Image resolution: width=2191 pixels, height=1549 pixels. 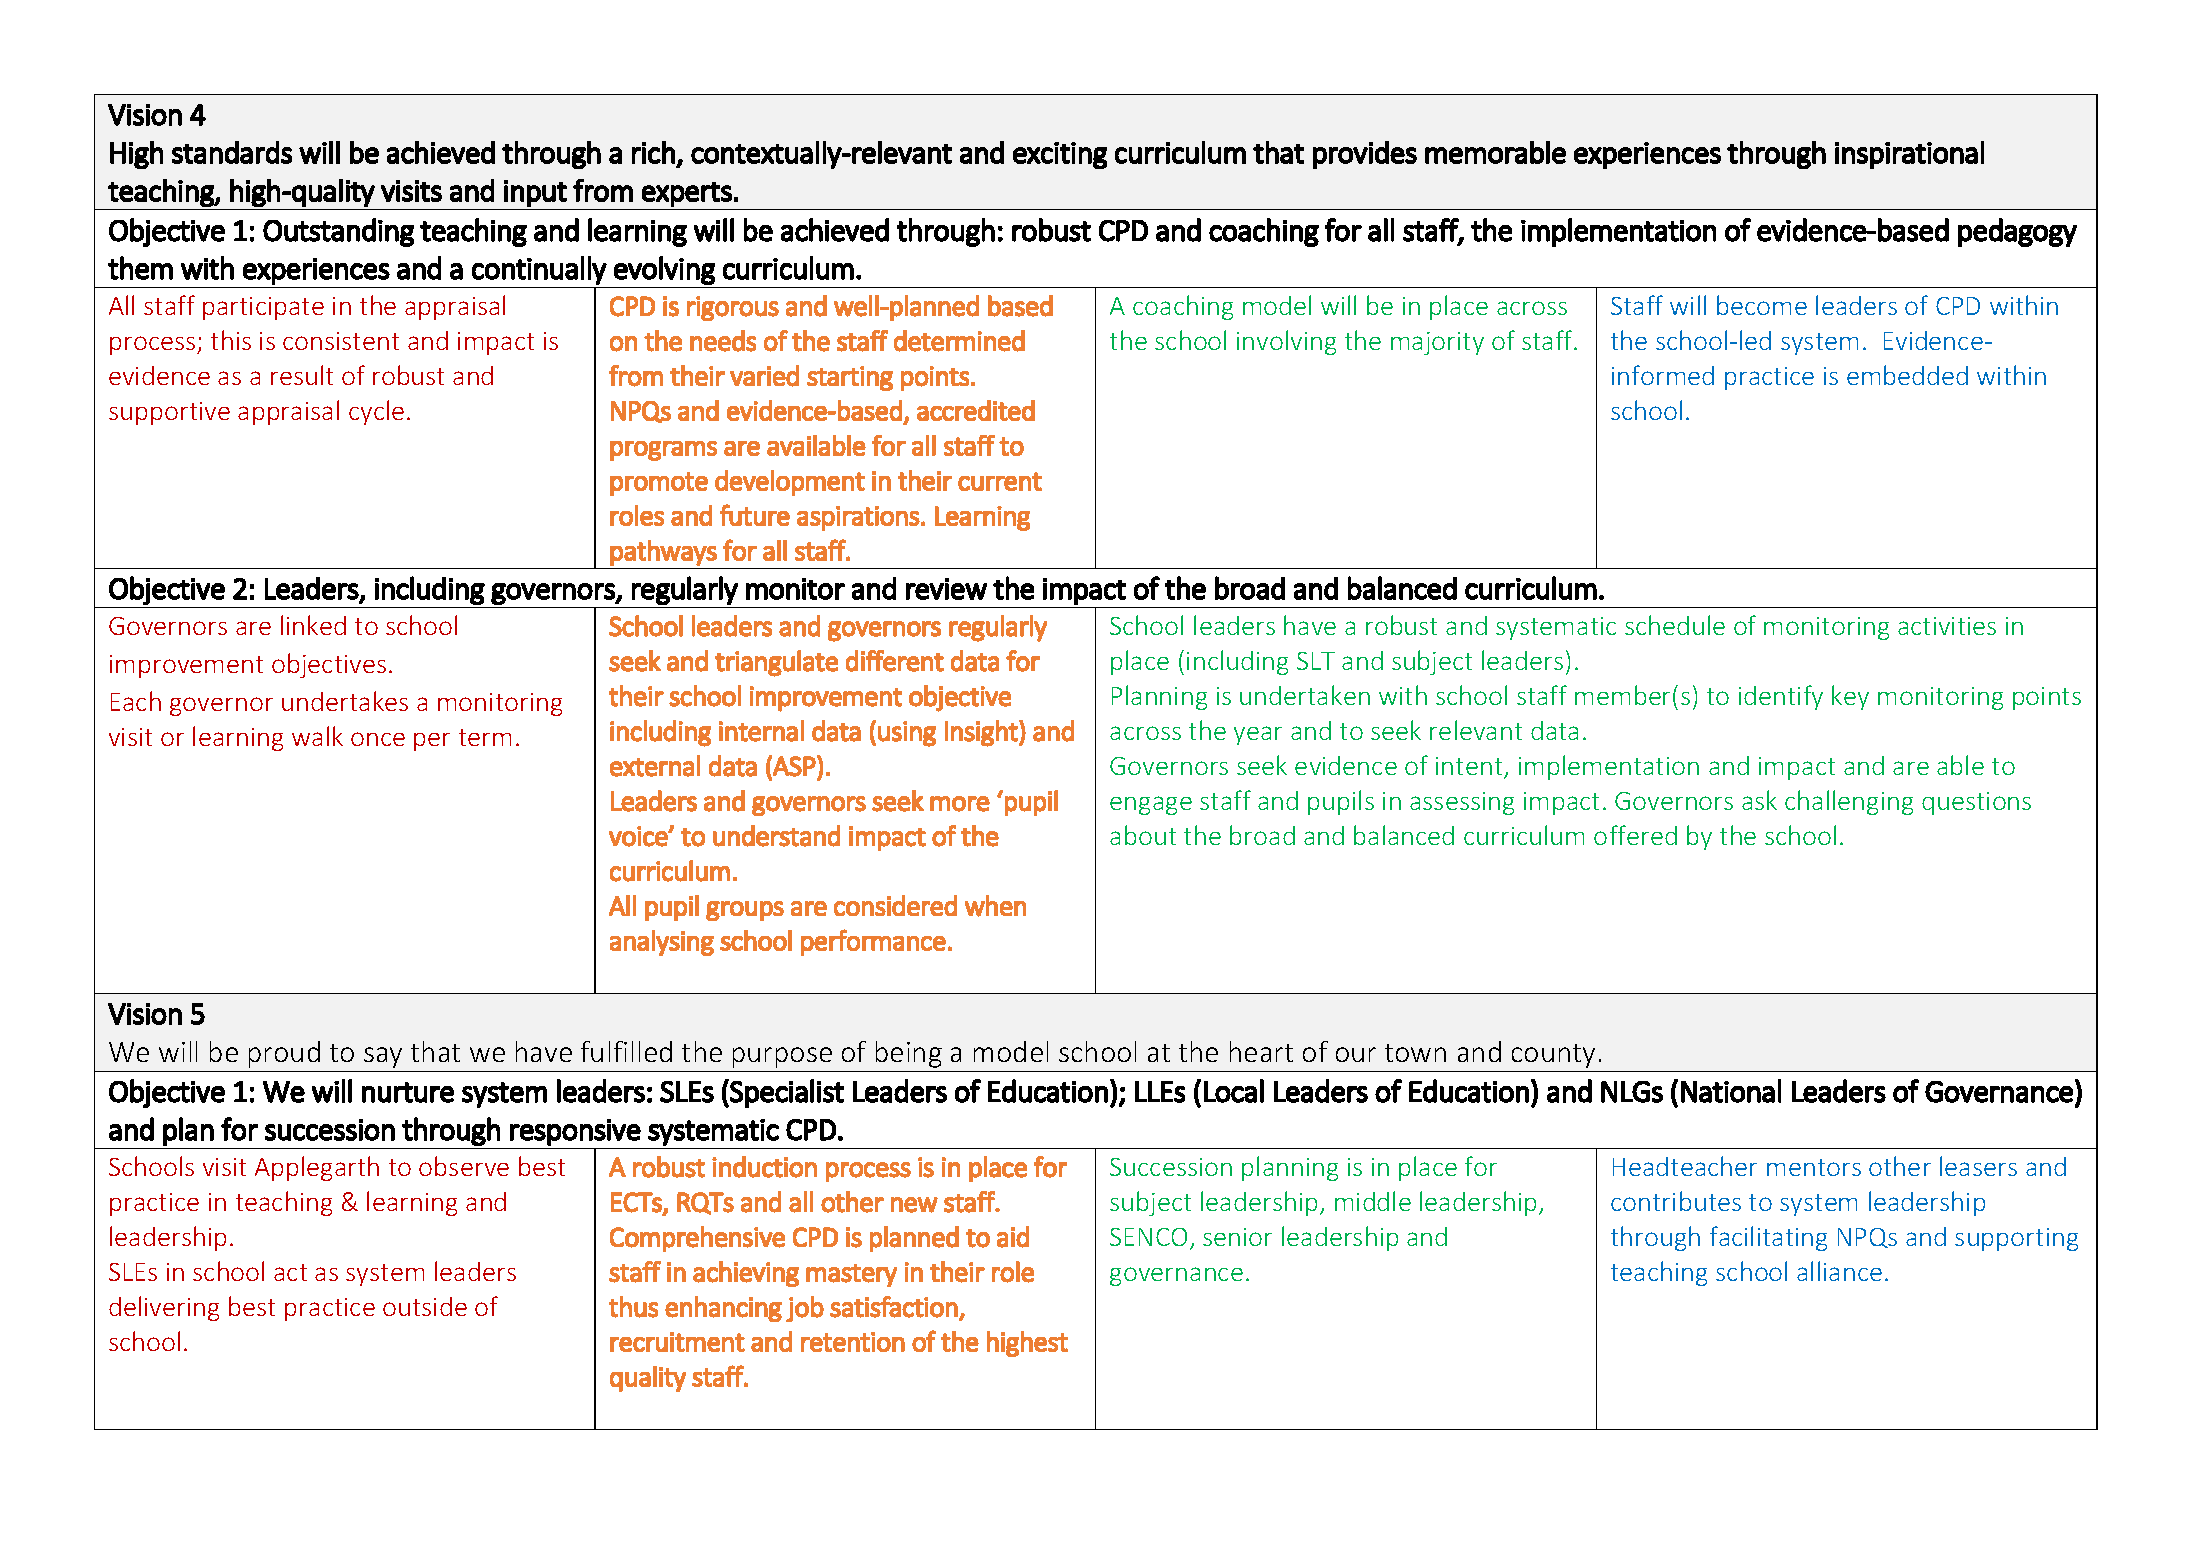 I want to click on outside, so click(x=425, y=1306).
